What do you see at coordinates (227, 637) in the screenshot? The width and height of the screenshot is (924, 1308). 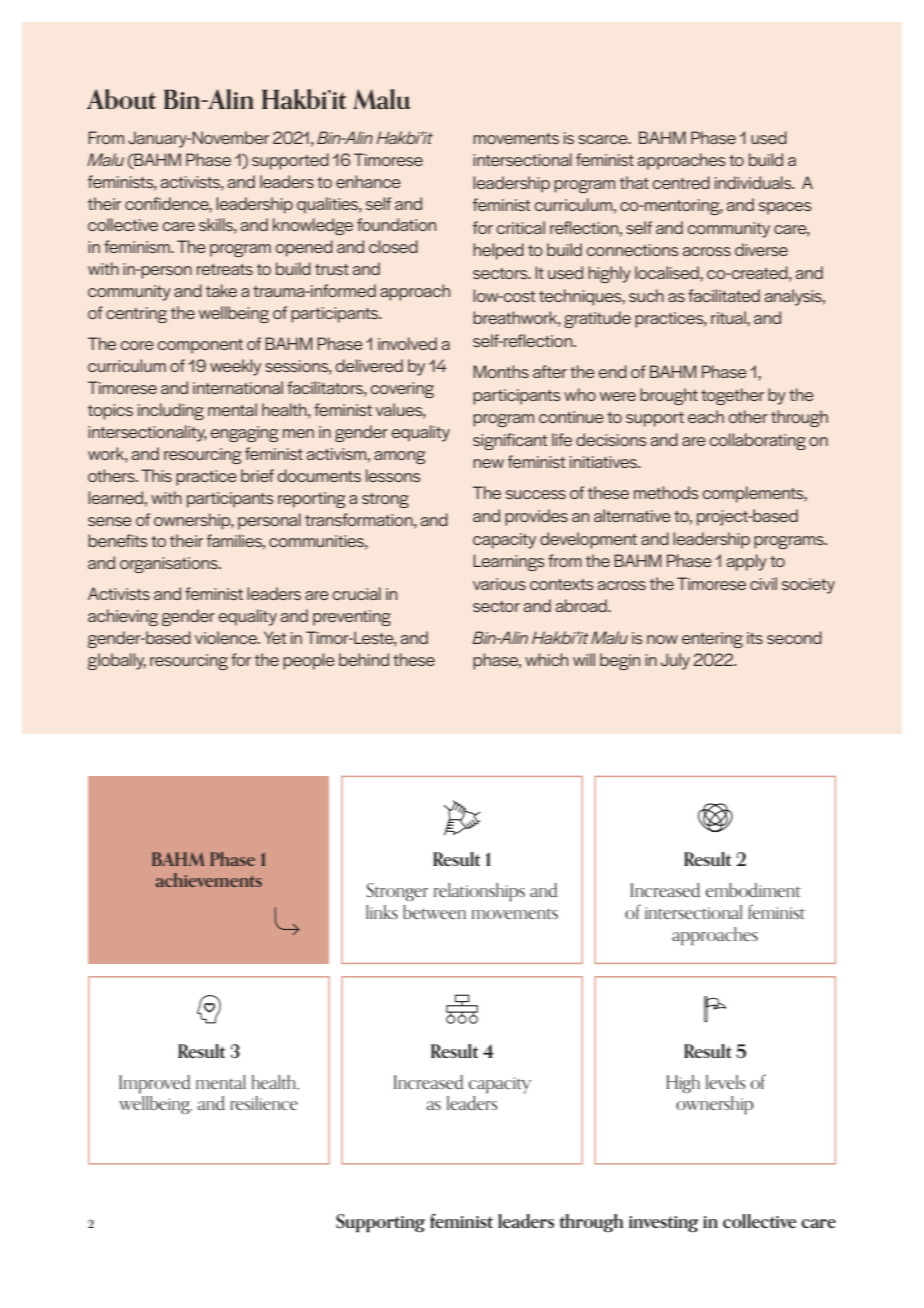 I see `violence` at bounding box center [227, 637].
